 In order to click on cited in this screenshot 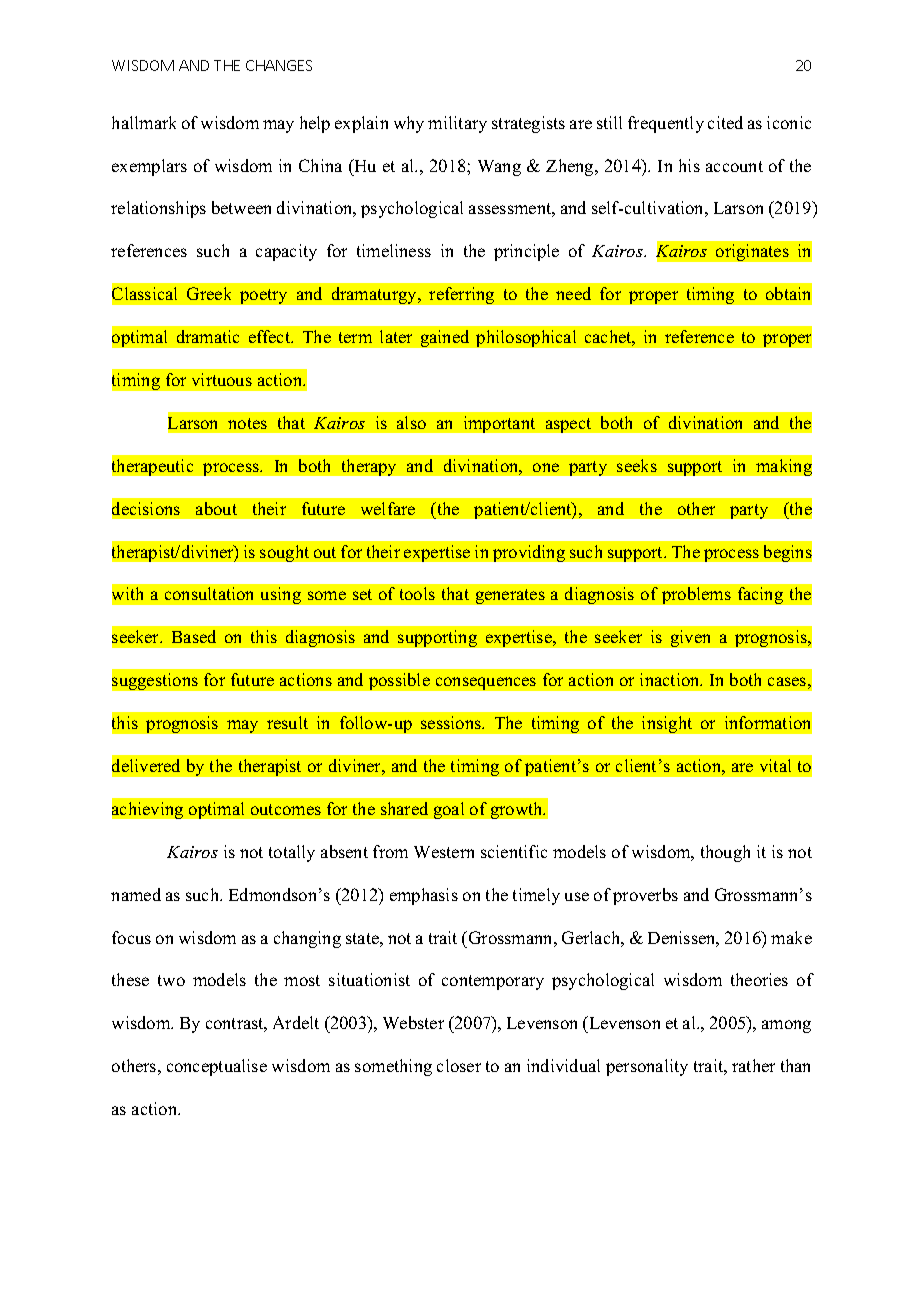, I will do `click(725, 122)`.
